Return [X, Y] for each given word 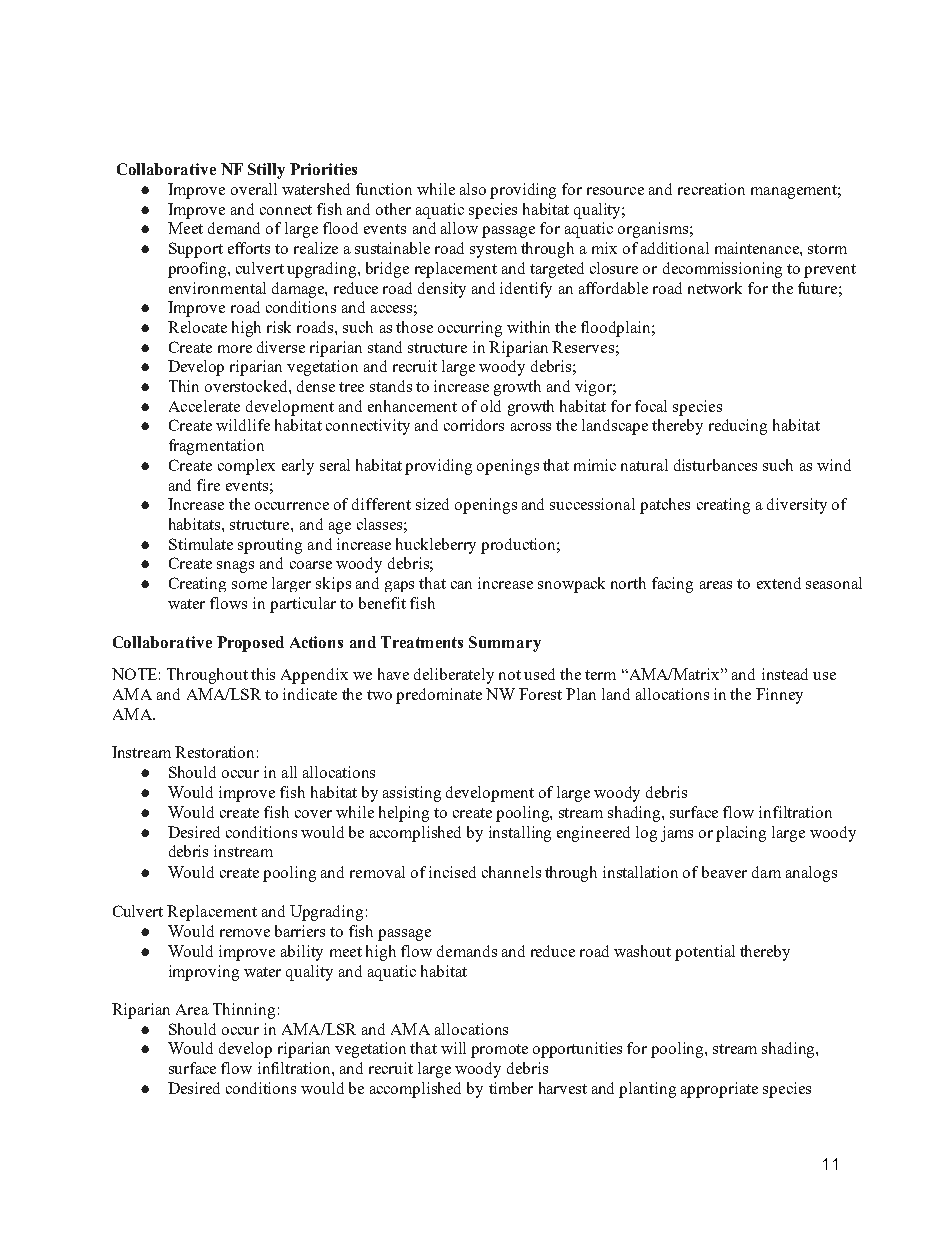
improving [204, 973]
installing [520, 834]
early [298, 467]
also [473, 189]
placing [741, 834]
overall [254, 189]
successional [592, 504]
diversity [797, 506]
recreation [711, 189]
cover [313, 814]
